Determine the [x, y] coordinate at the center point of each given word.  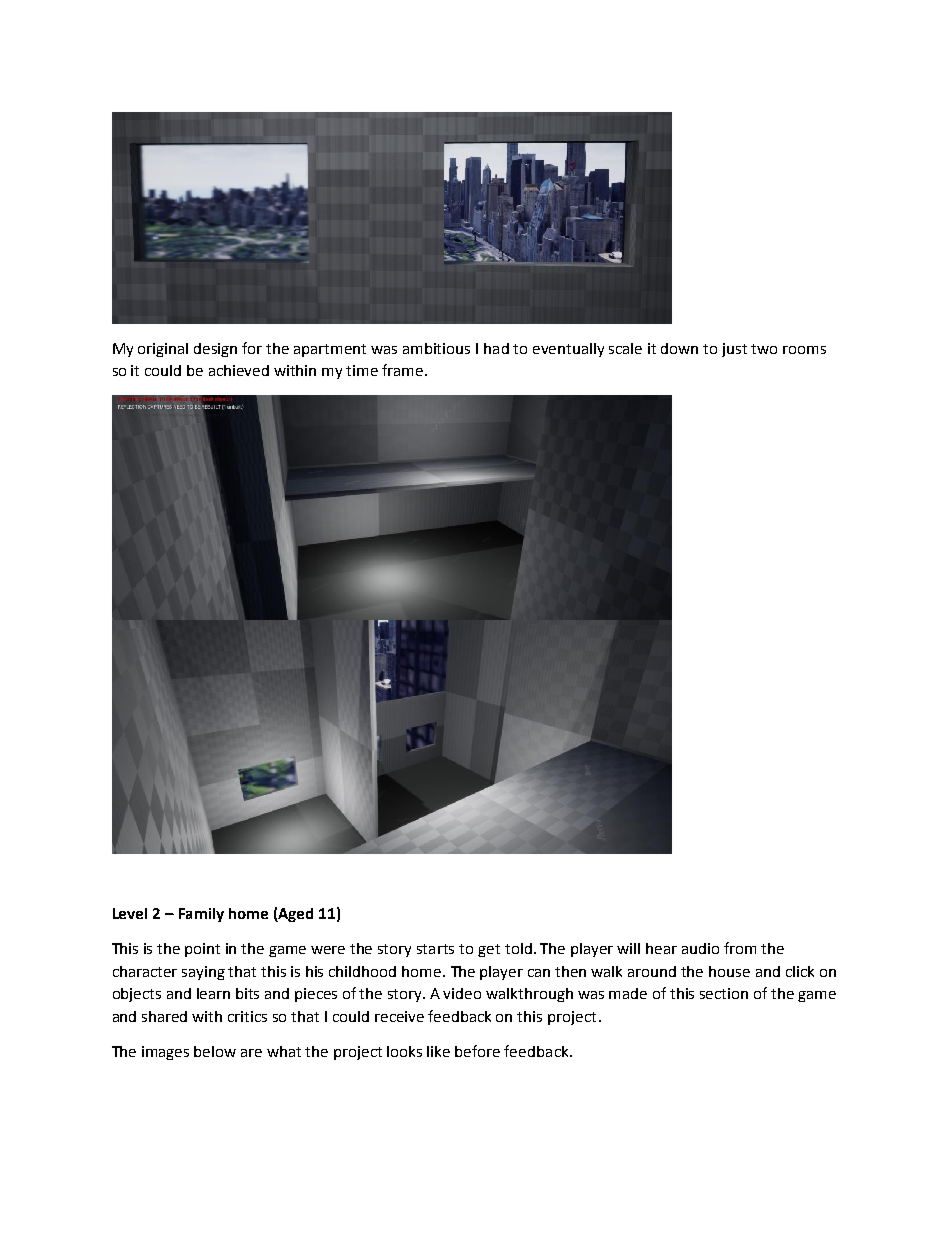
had [496, 348]
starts [435, 949]
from [740, 948]
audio [700, 948]
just [734, 350]
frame [404, 370]
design [215, 350]
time [362, 370]
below [215, 1051]
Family [201, 915]
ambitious [436, 348]
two [764, 349]
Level [130, 913]
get [489, 950]
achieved [239, 370]
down [679, 348]
